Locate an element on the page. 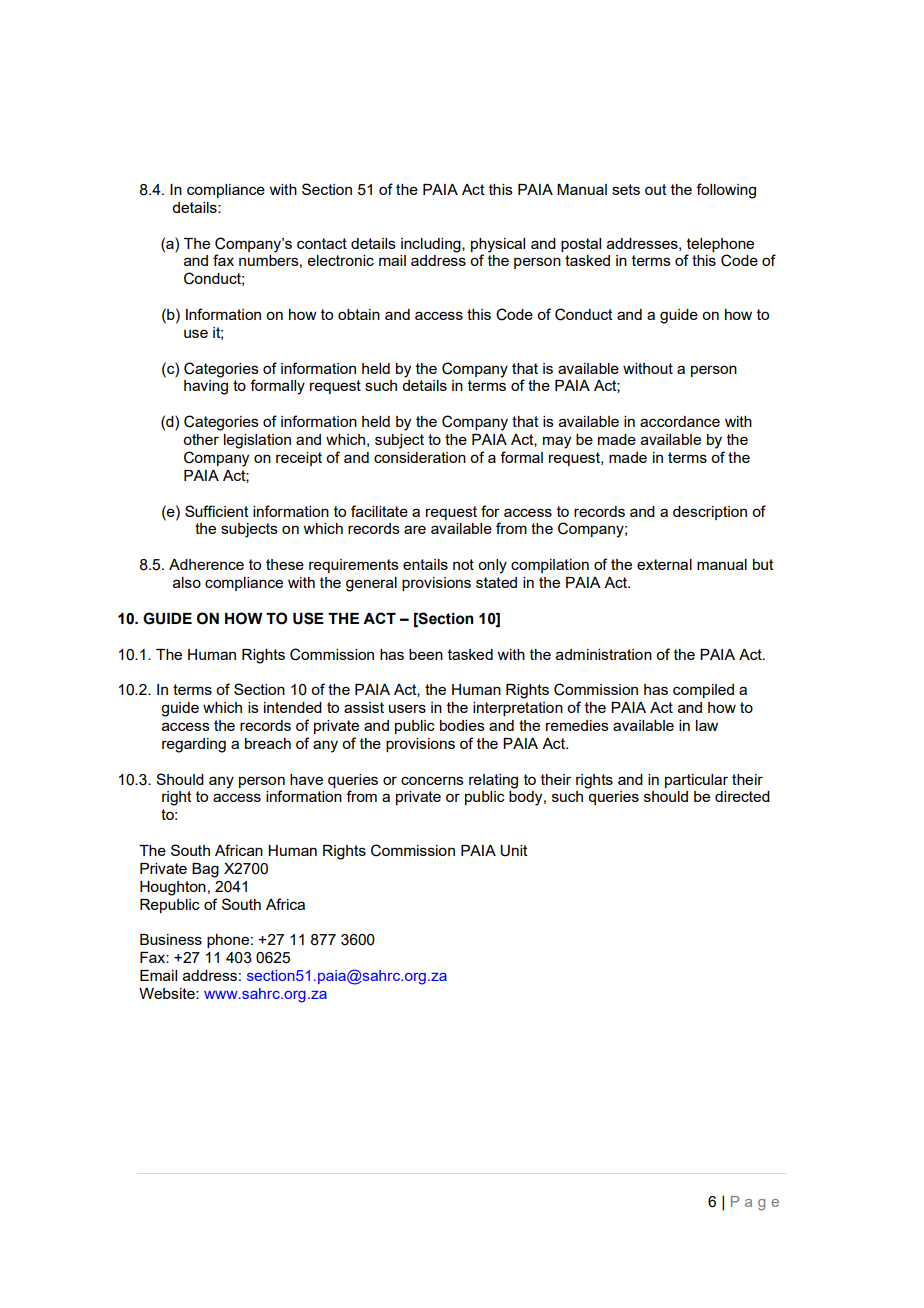 This page has width=924, height=1308. following is located at coordinates (726, 191).
